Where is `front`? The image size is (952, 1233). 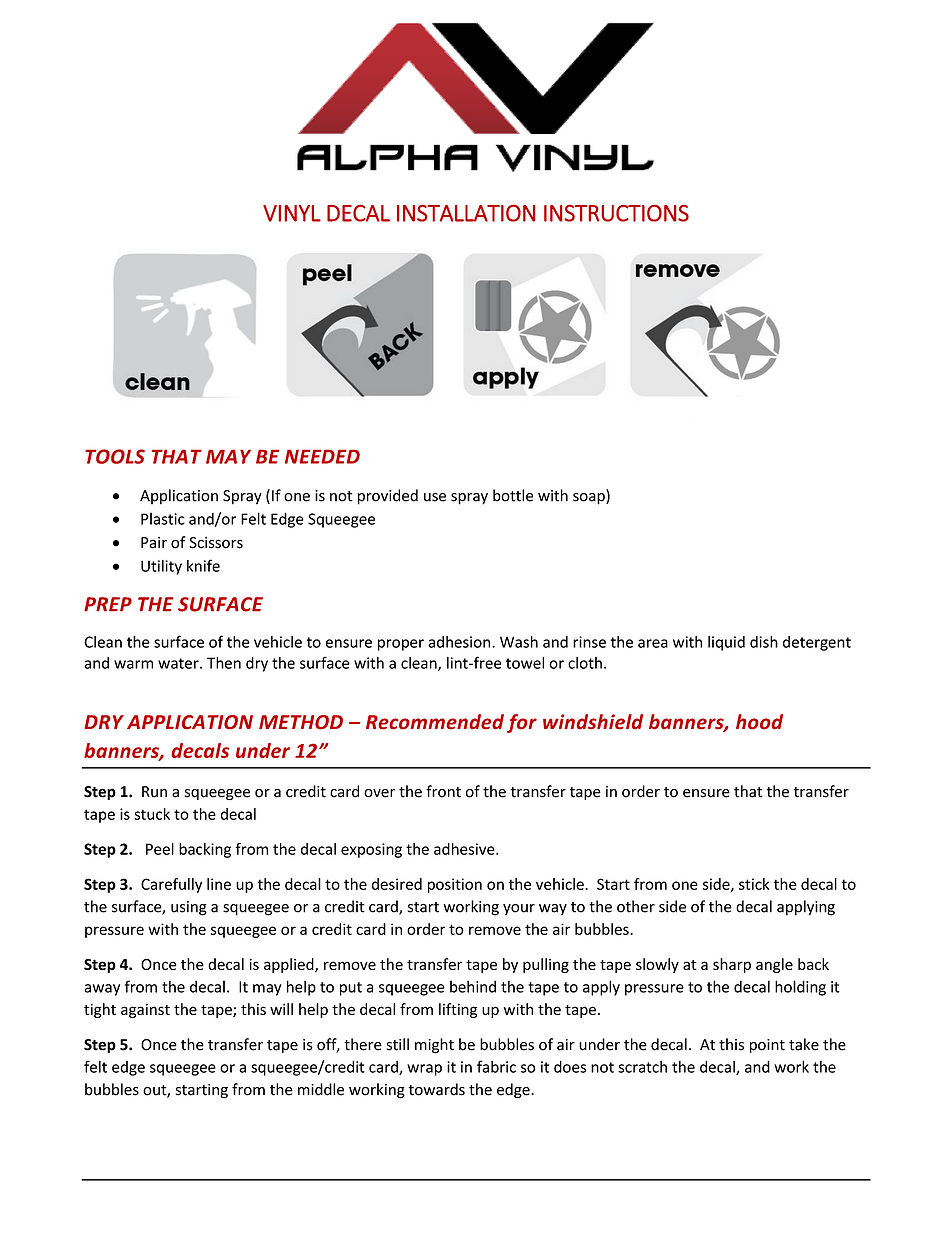
front is located at coordinates (443, 791).
